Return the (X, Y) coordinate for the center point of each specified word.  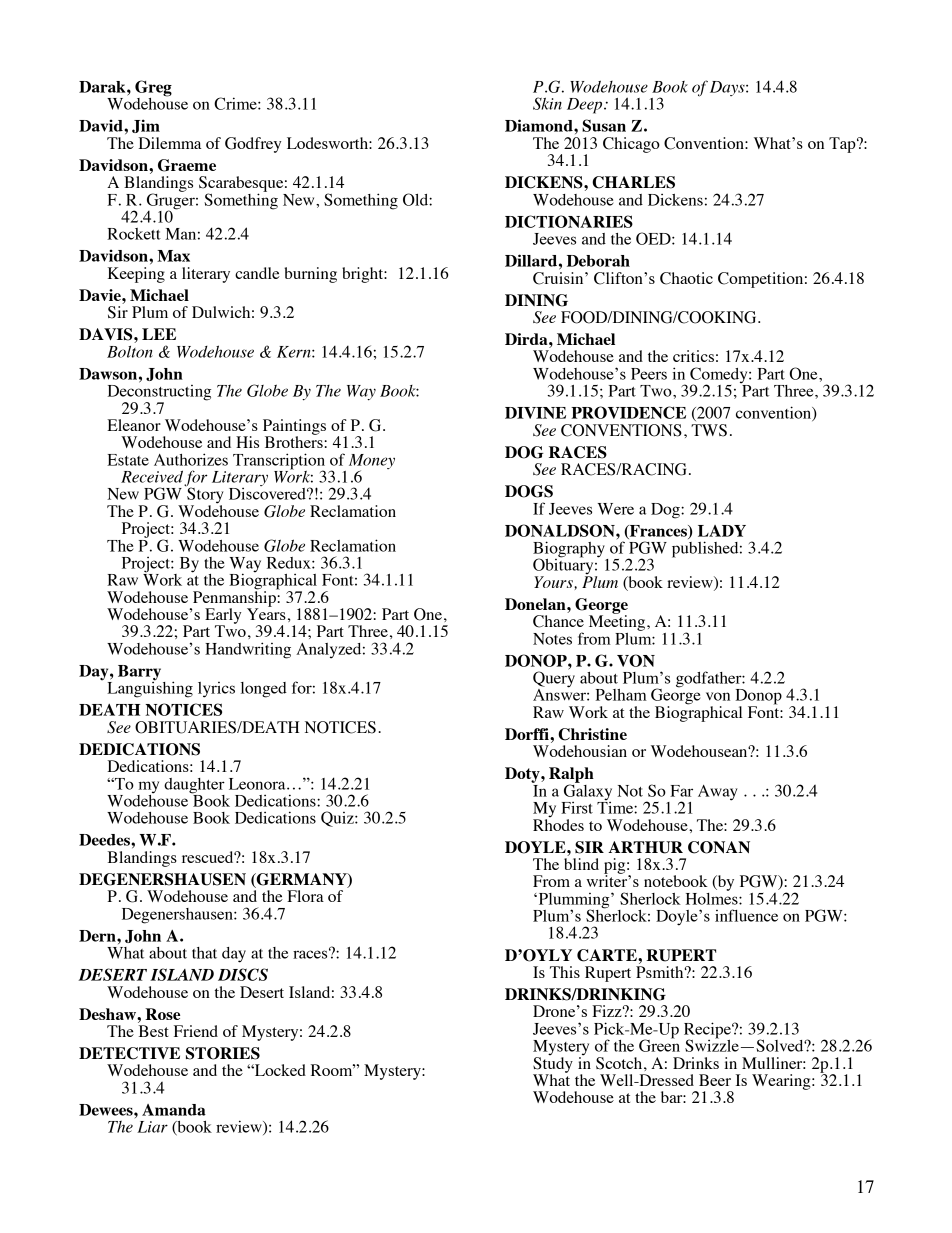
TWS (709, 430)
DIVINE (535, 413)
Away (718, 793)
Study (553, 1066)
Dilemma (170, 143)
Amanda (174, 1110)
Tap (843, 145)
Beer (715, 1080)
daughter (194, 786)
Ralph (571, 776)
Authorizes (191, 459)
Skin (547, 103)
